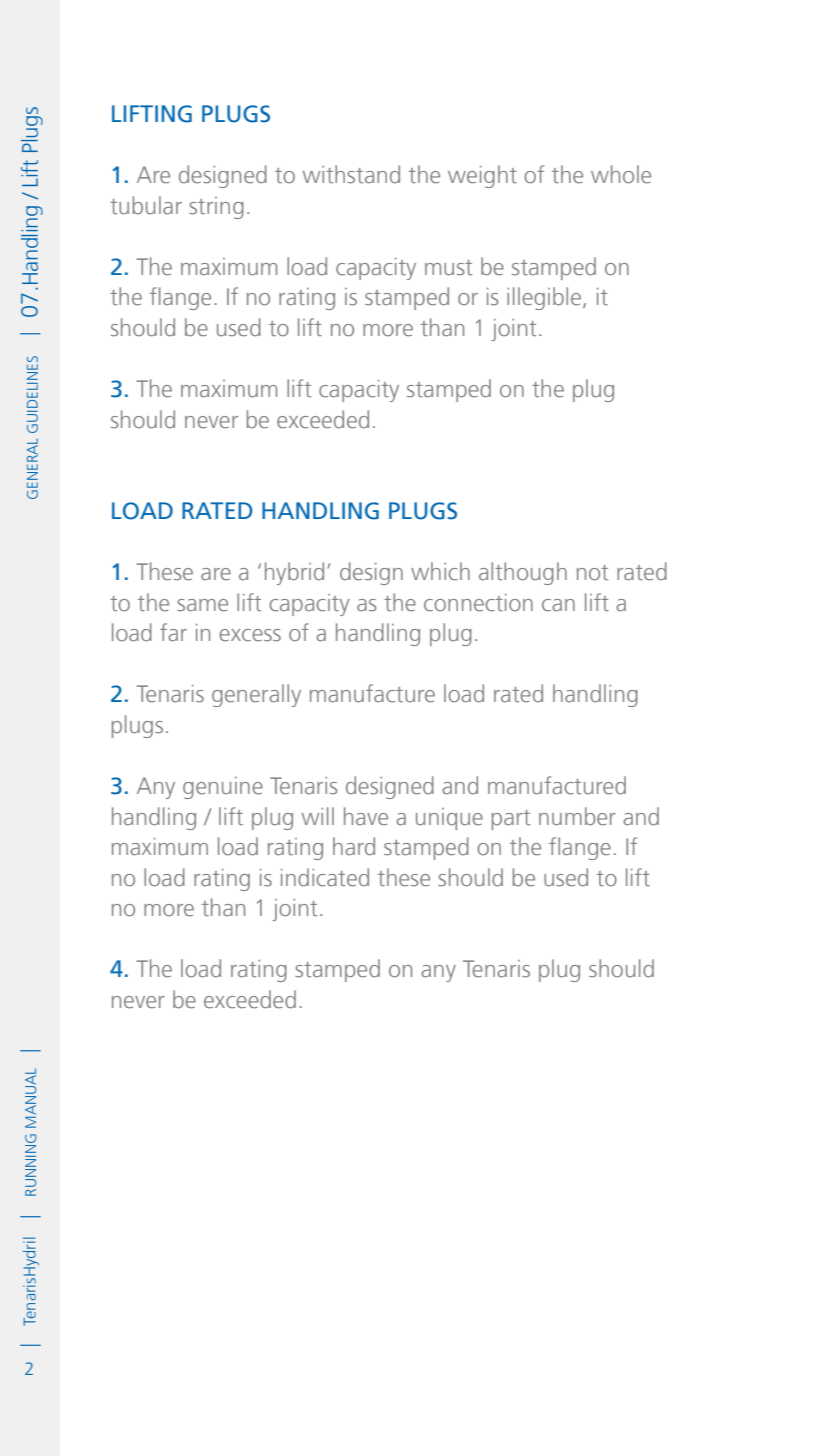 Image resolution: width=826 pixels, height=1456 pixels. Describe the element at coordinates (354, 846) in the screenshot. I see `hard` at that location.
